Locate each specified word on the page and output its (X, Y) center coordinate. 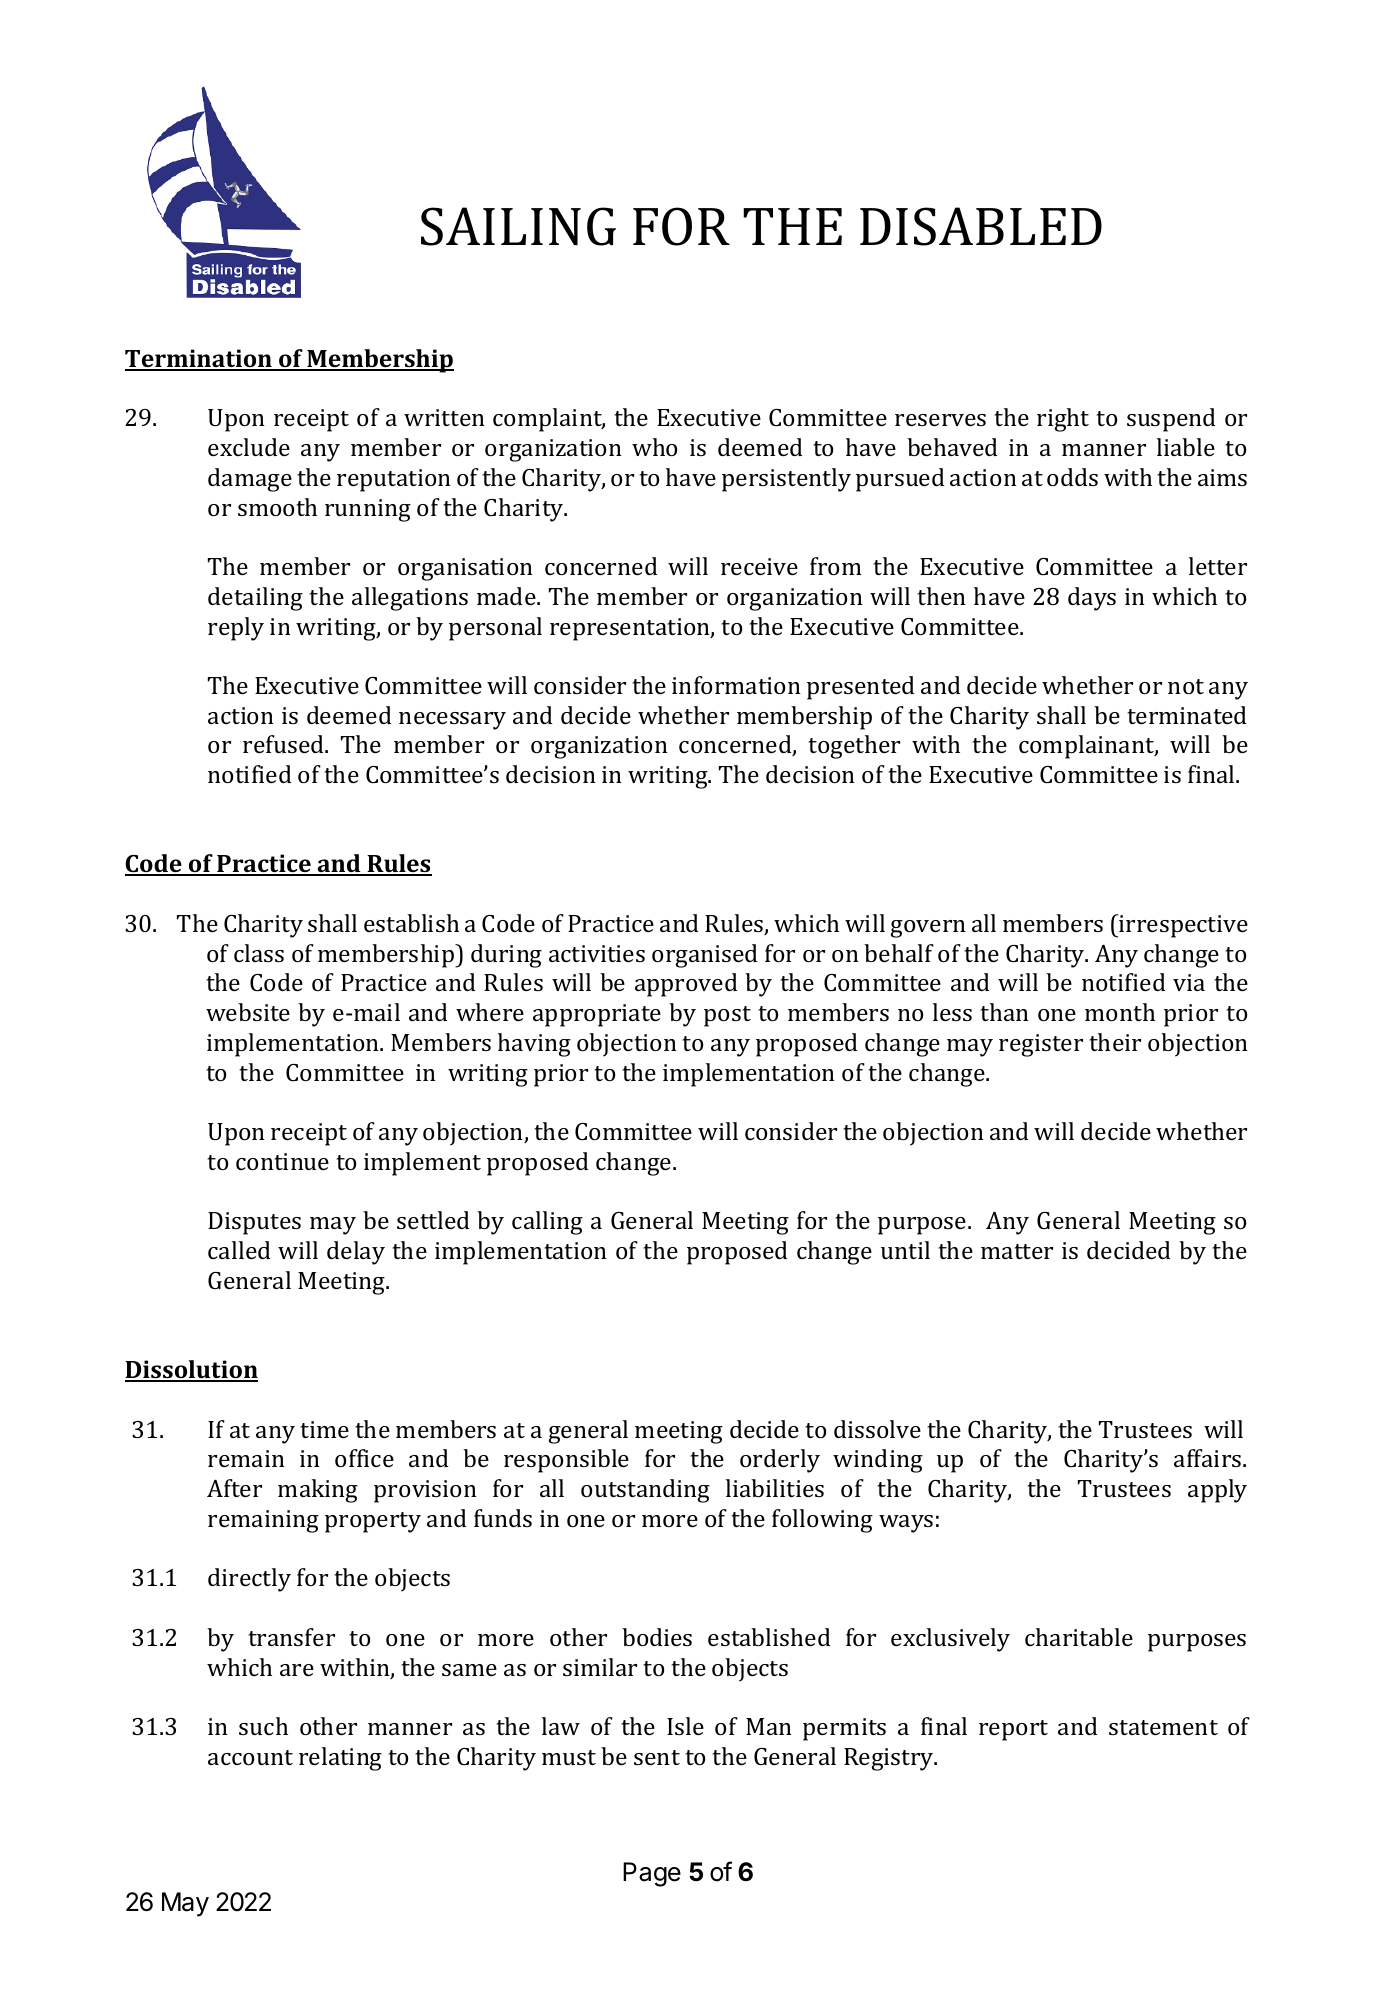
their (1115, 1042)
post (727, 1016)
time (324, 1429)
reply (236, 629)
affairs (1209, 1458)
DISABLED (981, 226)
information (736, 685)
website (248, 1012)
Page (652, 1874)
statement (1163, 1727)
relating (340, 1759)
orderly (780, 1461)
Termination (199, 359)
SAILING (518, 226)
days (1092, 599)
